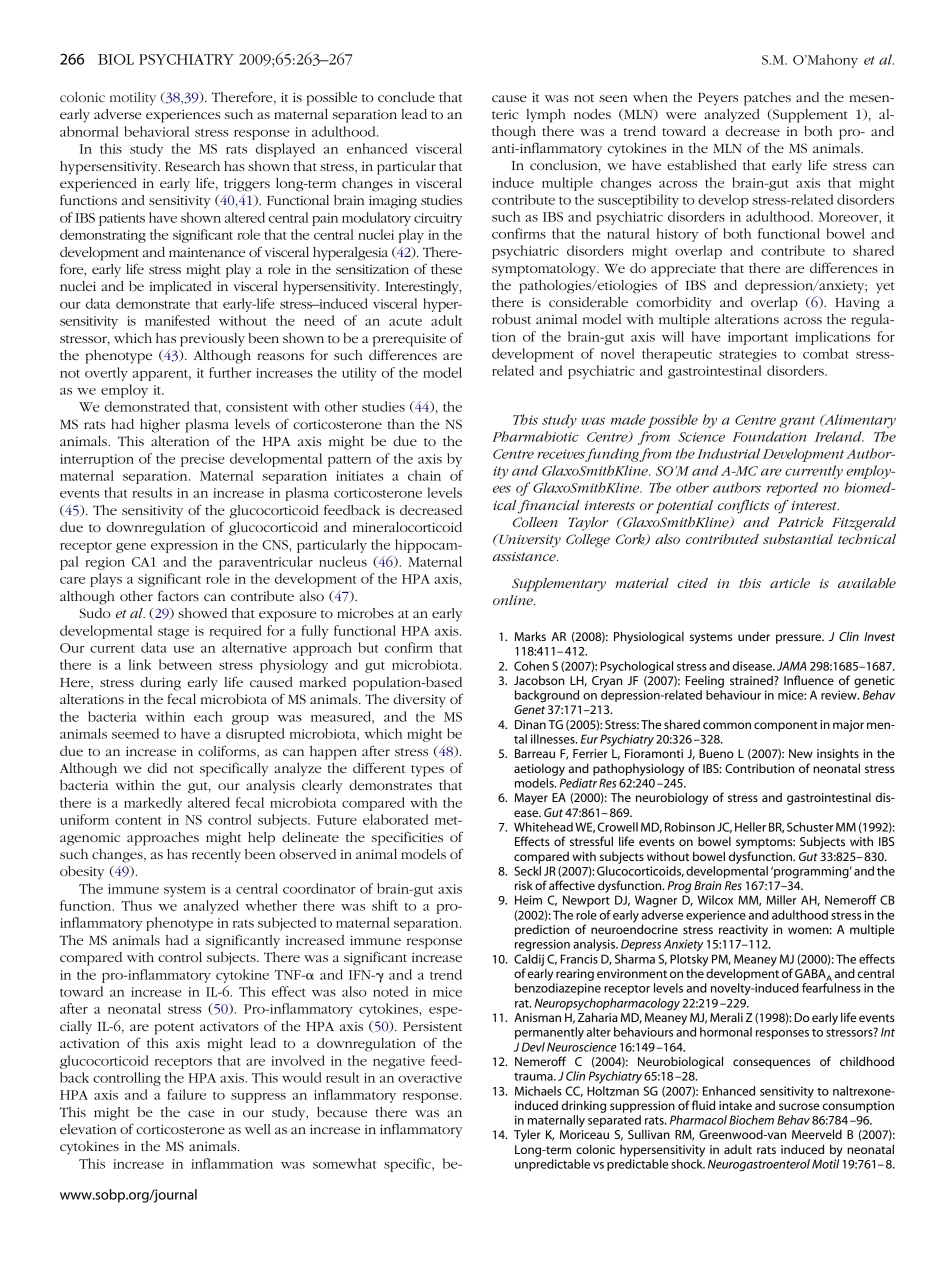 Image resolution: width=952 pixels, height=1275 pixels. Describe the element at coordinates (767, 99) in the page. I see `patches` at that location.
